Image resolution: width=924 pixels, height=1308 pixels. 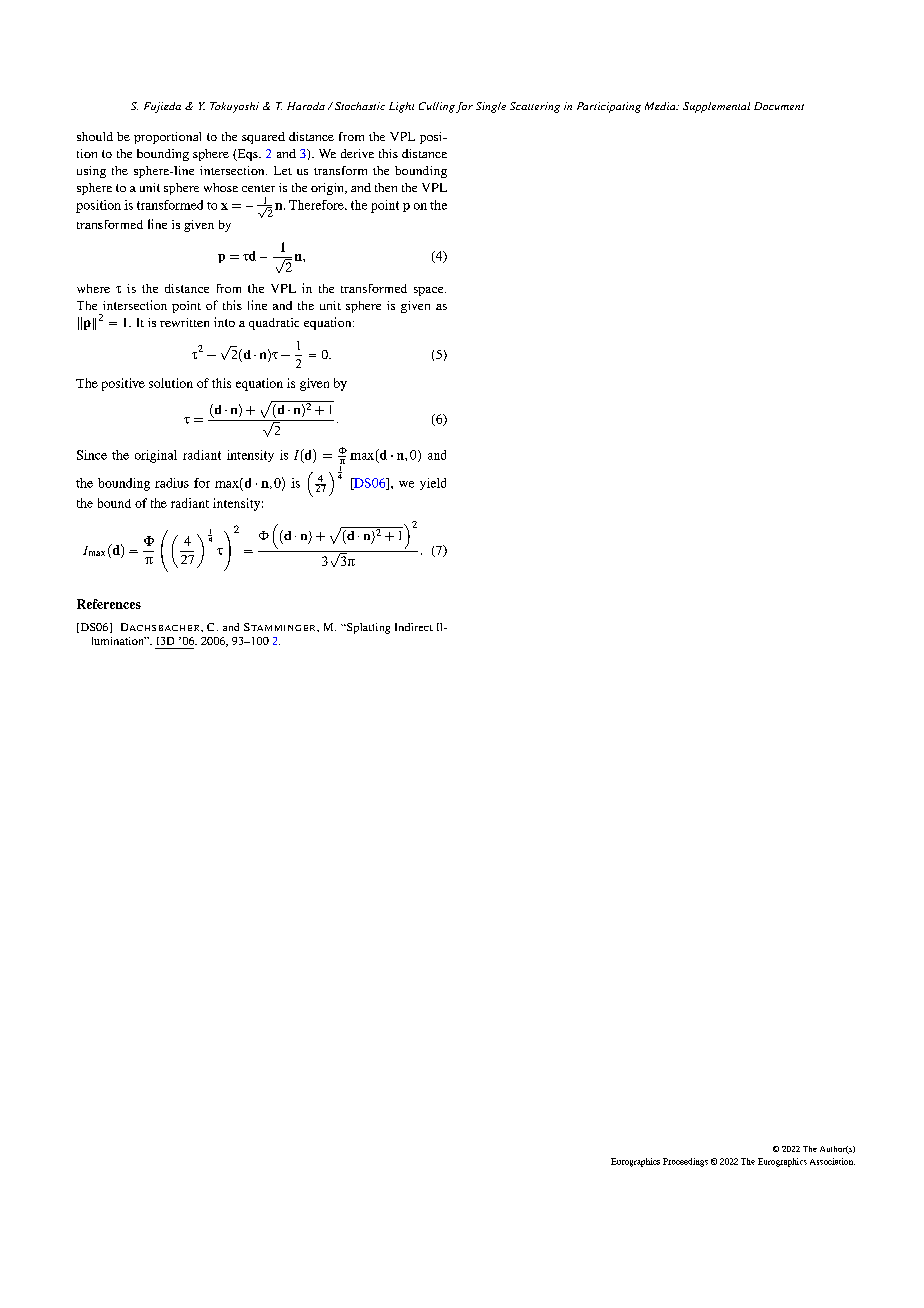 What do you see at coordinates (685, 1162) in the screenshot?
I see `Proceedings` at bounding box center [685, 1162].
